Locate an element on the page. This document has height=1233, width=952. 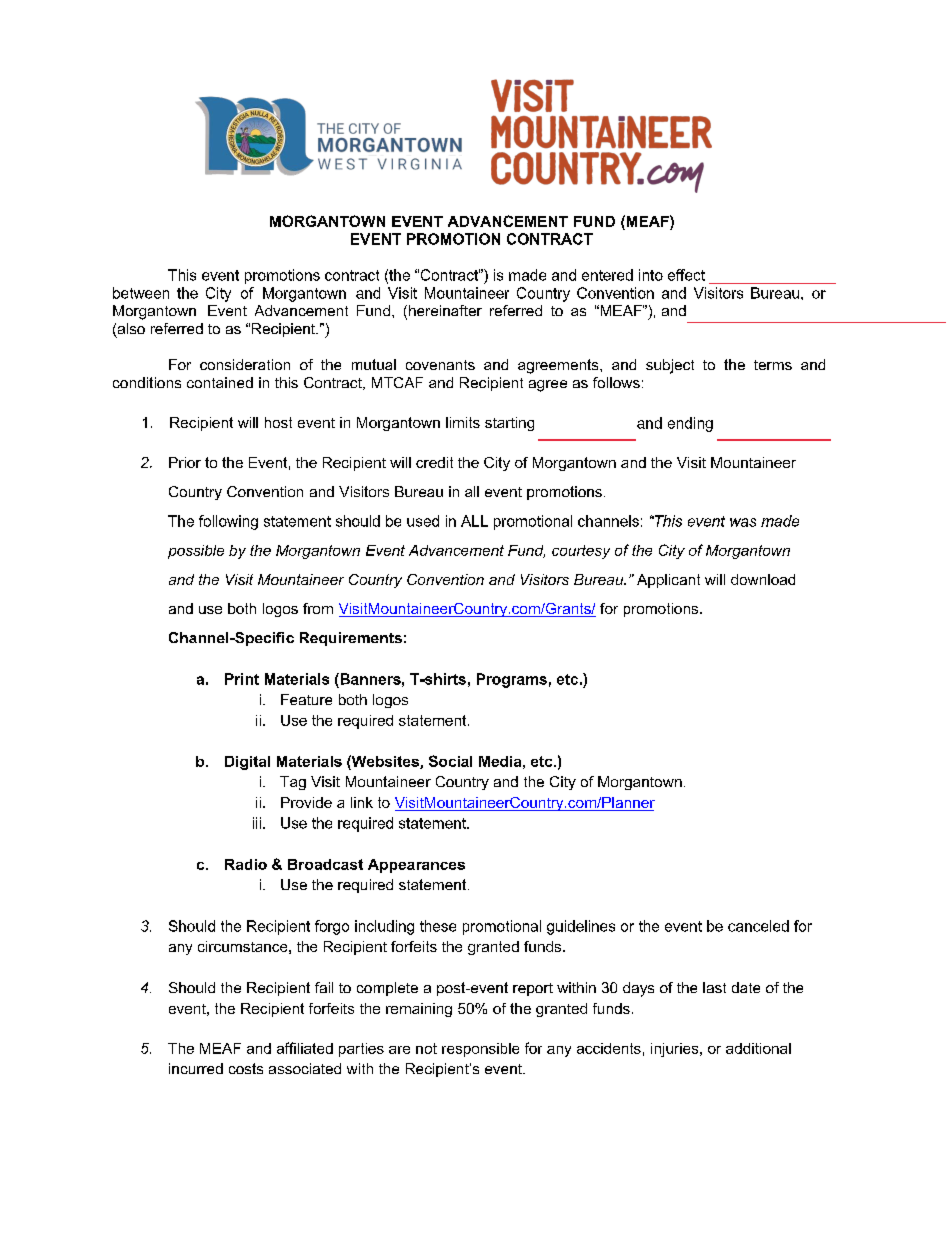
effect is located at coordinates (686, 275).
